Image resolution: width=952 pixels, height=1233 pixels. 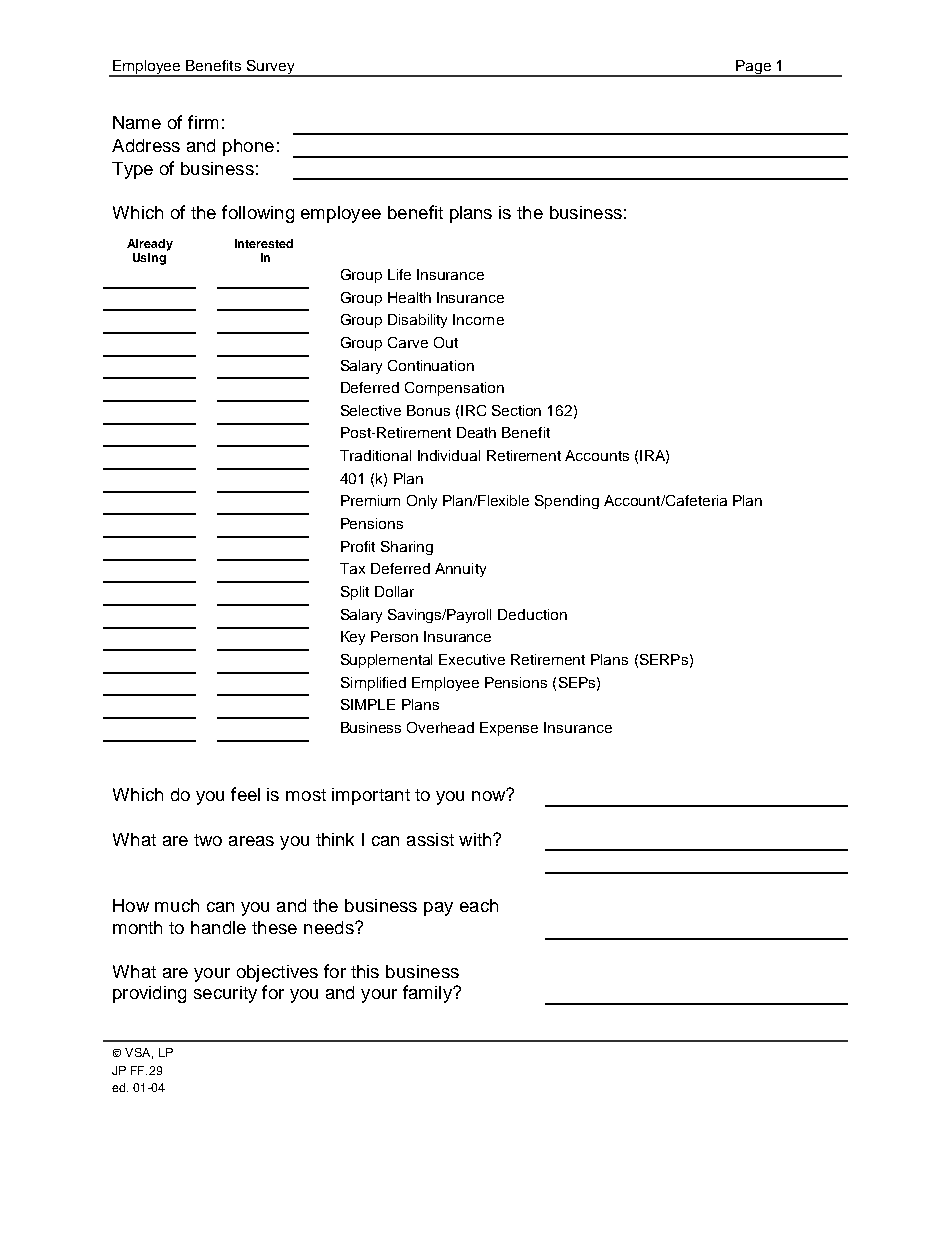 I want to click on feel, so click(x=245, y=794).
